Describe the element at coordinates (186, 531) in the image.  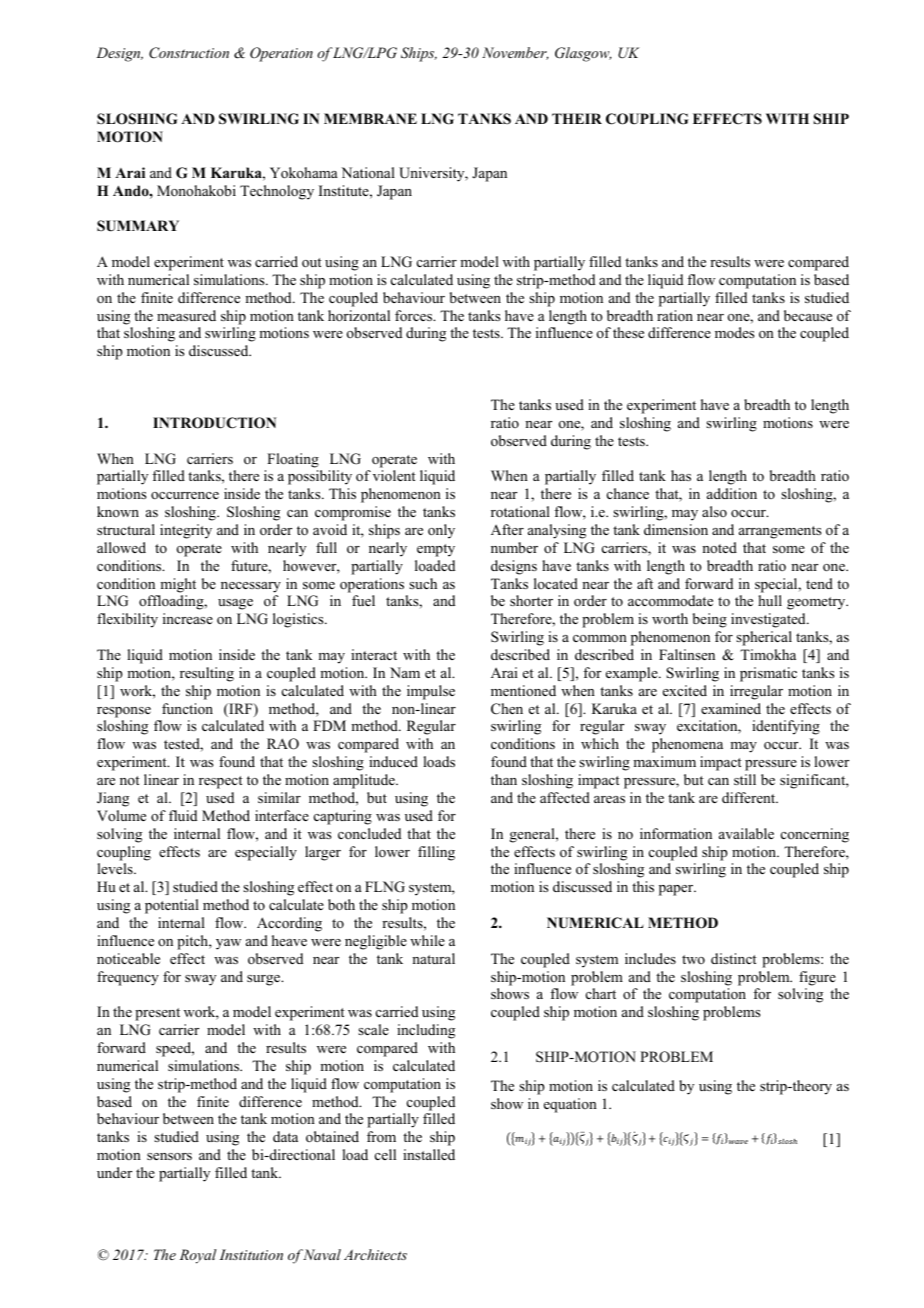
I see `integrity` at that location.
